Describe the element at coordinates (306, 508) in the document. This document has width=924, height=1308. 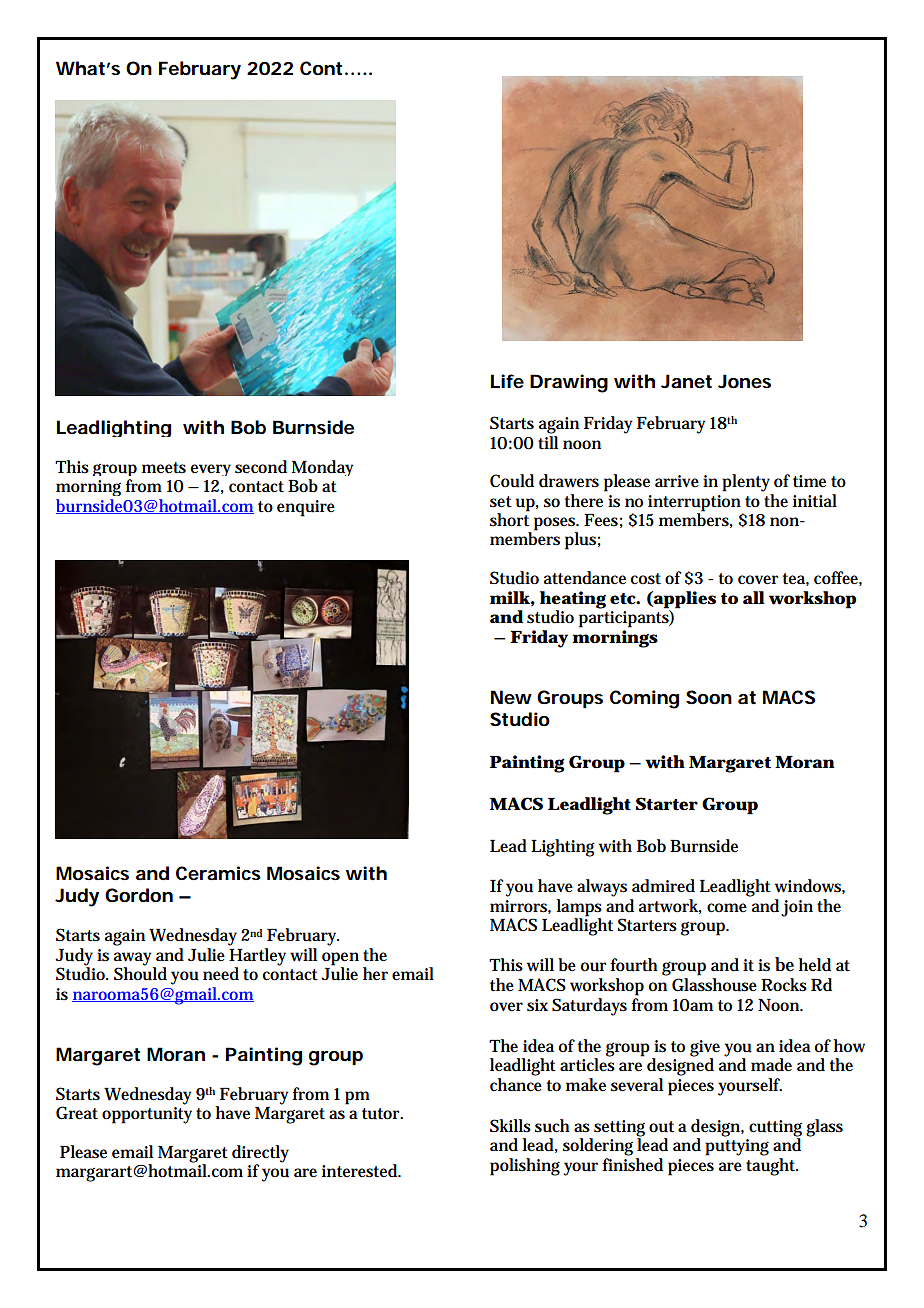
I see `enquire` at that location.
